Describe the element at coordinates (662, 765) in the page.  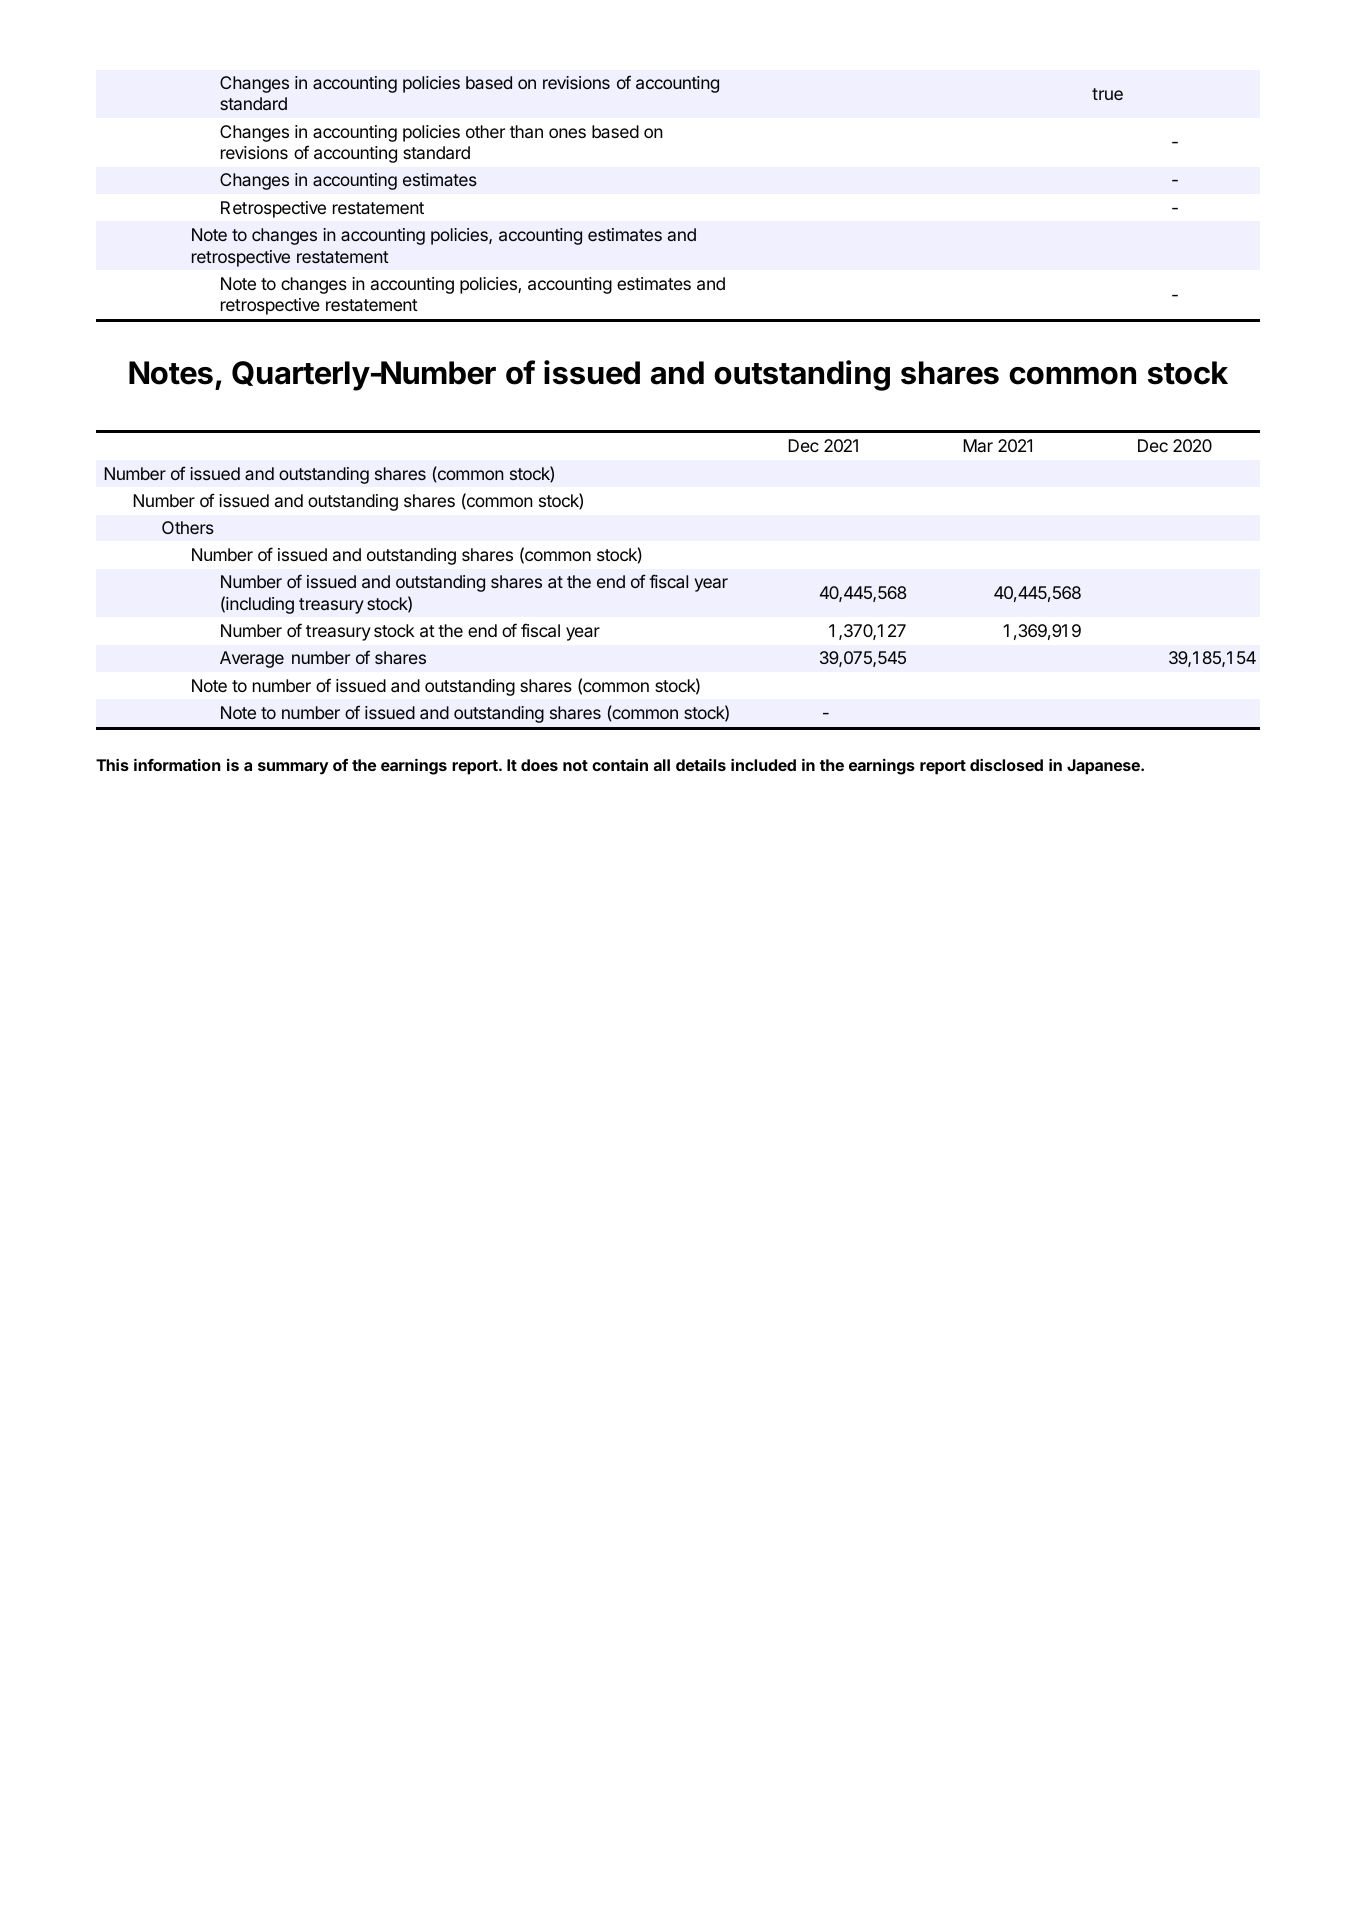
I see `all` at that location.
